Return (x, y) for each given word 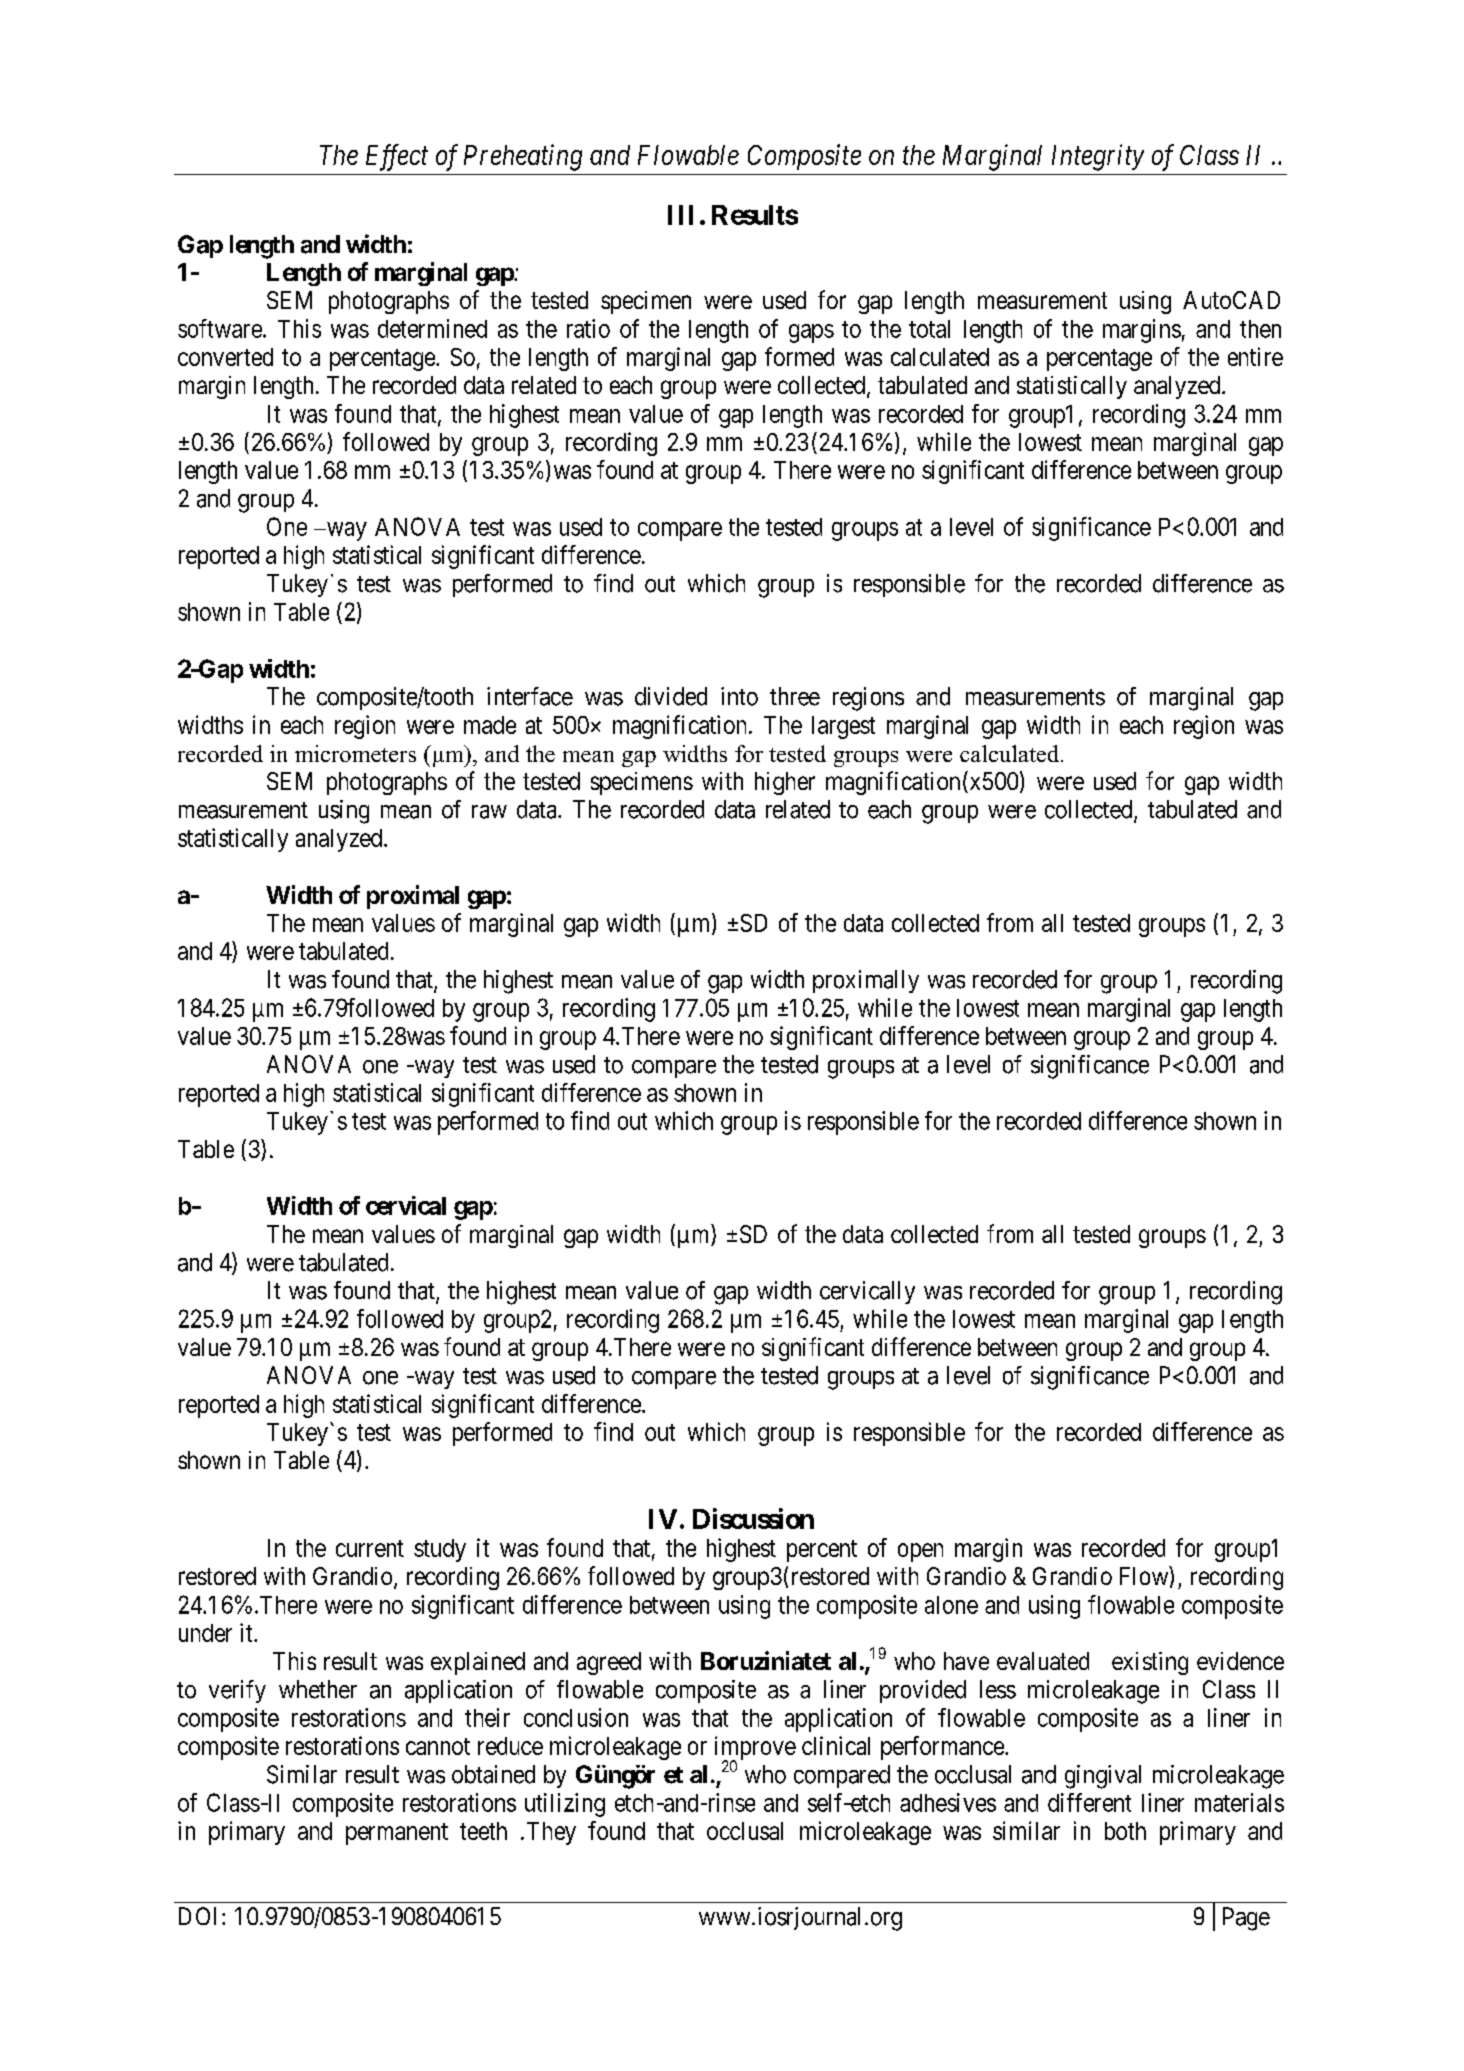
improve (755, 1749)
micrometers (355, 753)
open (920, 1552)
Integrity (1098, 157)
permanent (397, 1834)
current (370, 1548)
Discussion (753, 1518)
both (1125, 1831)
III (680, 215)
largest (843, 727)
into (739, 696)
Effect (397, 157)
